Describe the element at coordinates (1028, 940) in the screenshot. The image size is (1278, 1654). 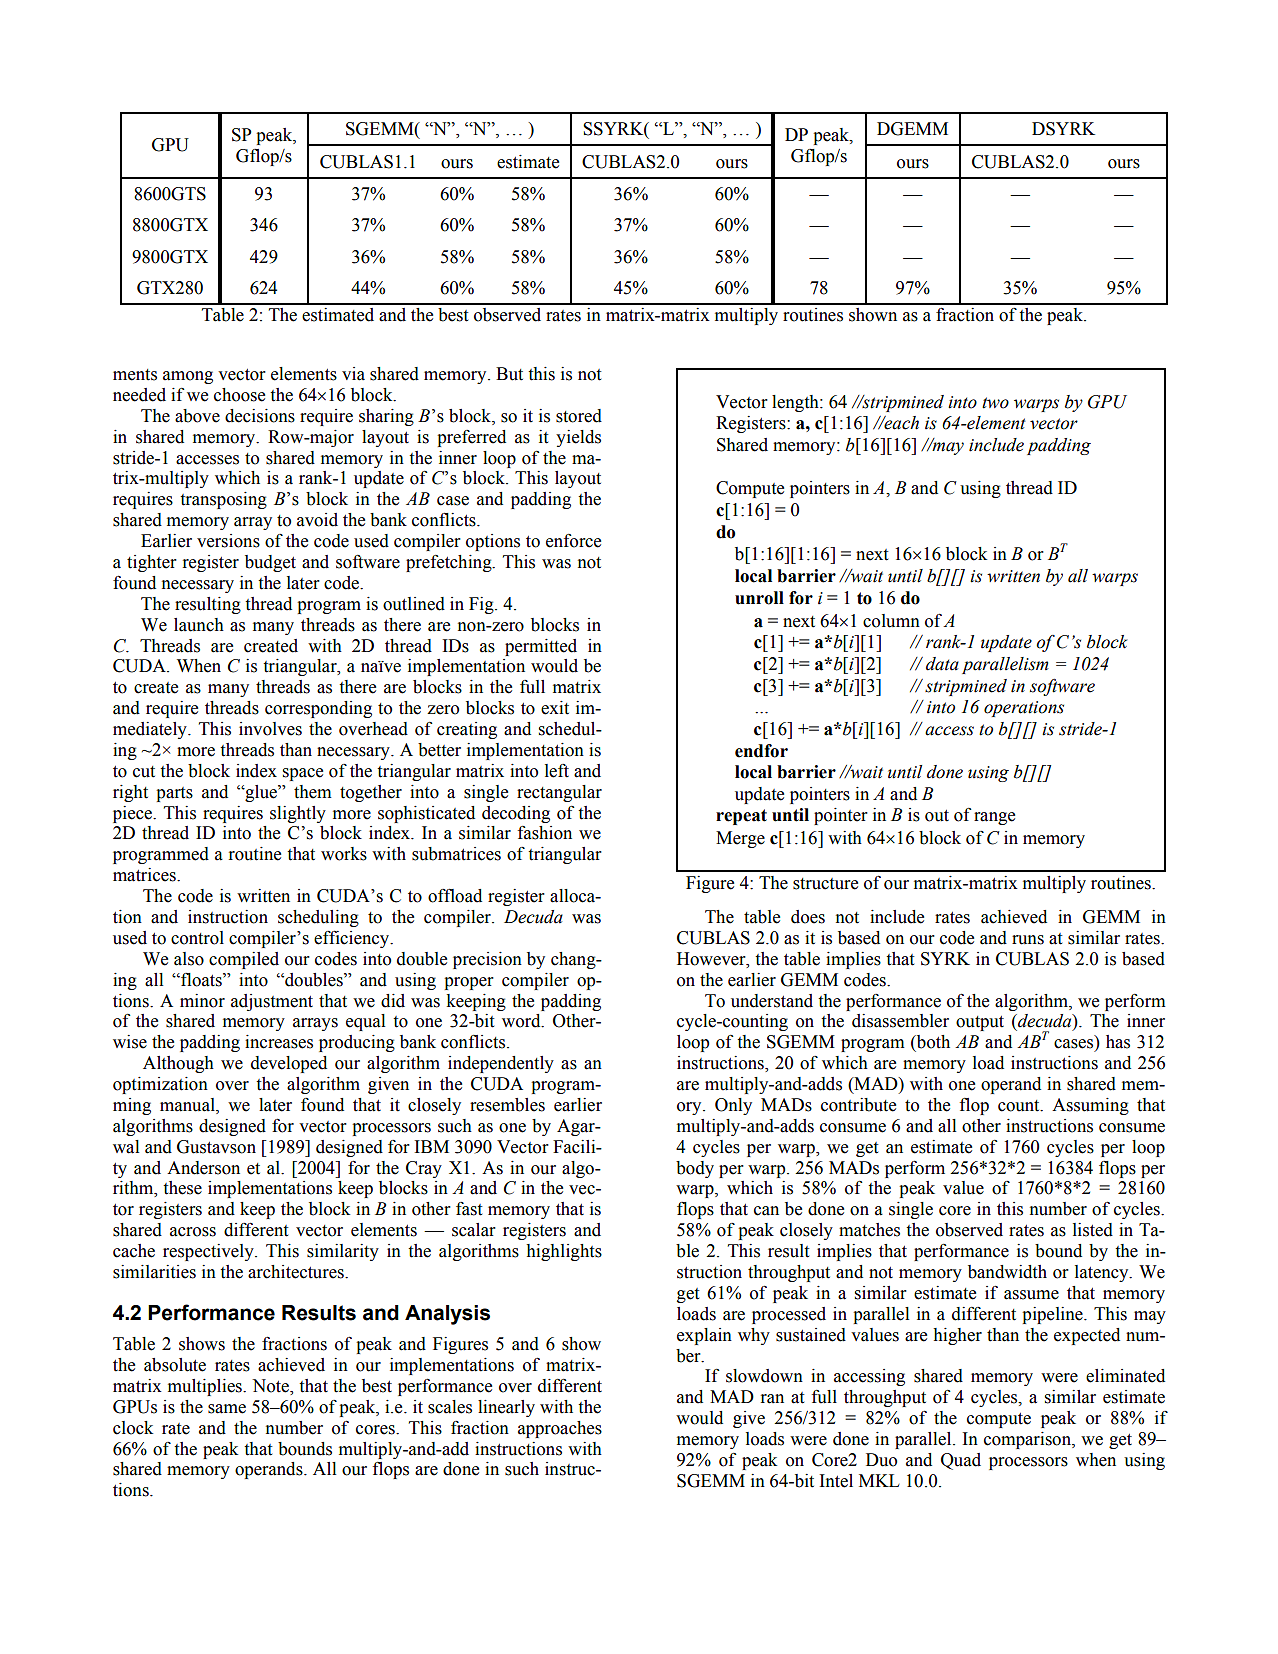
I see `runs` at that location.
